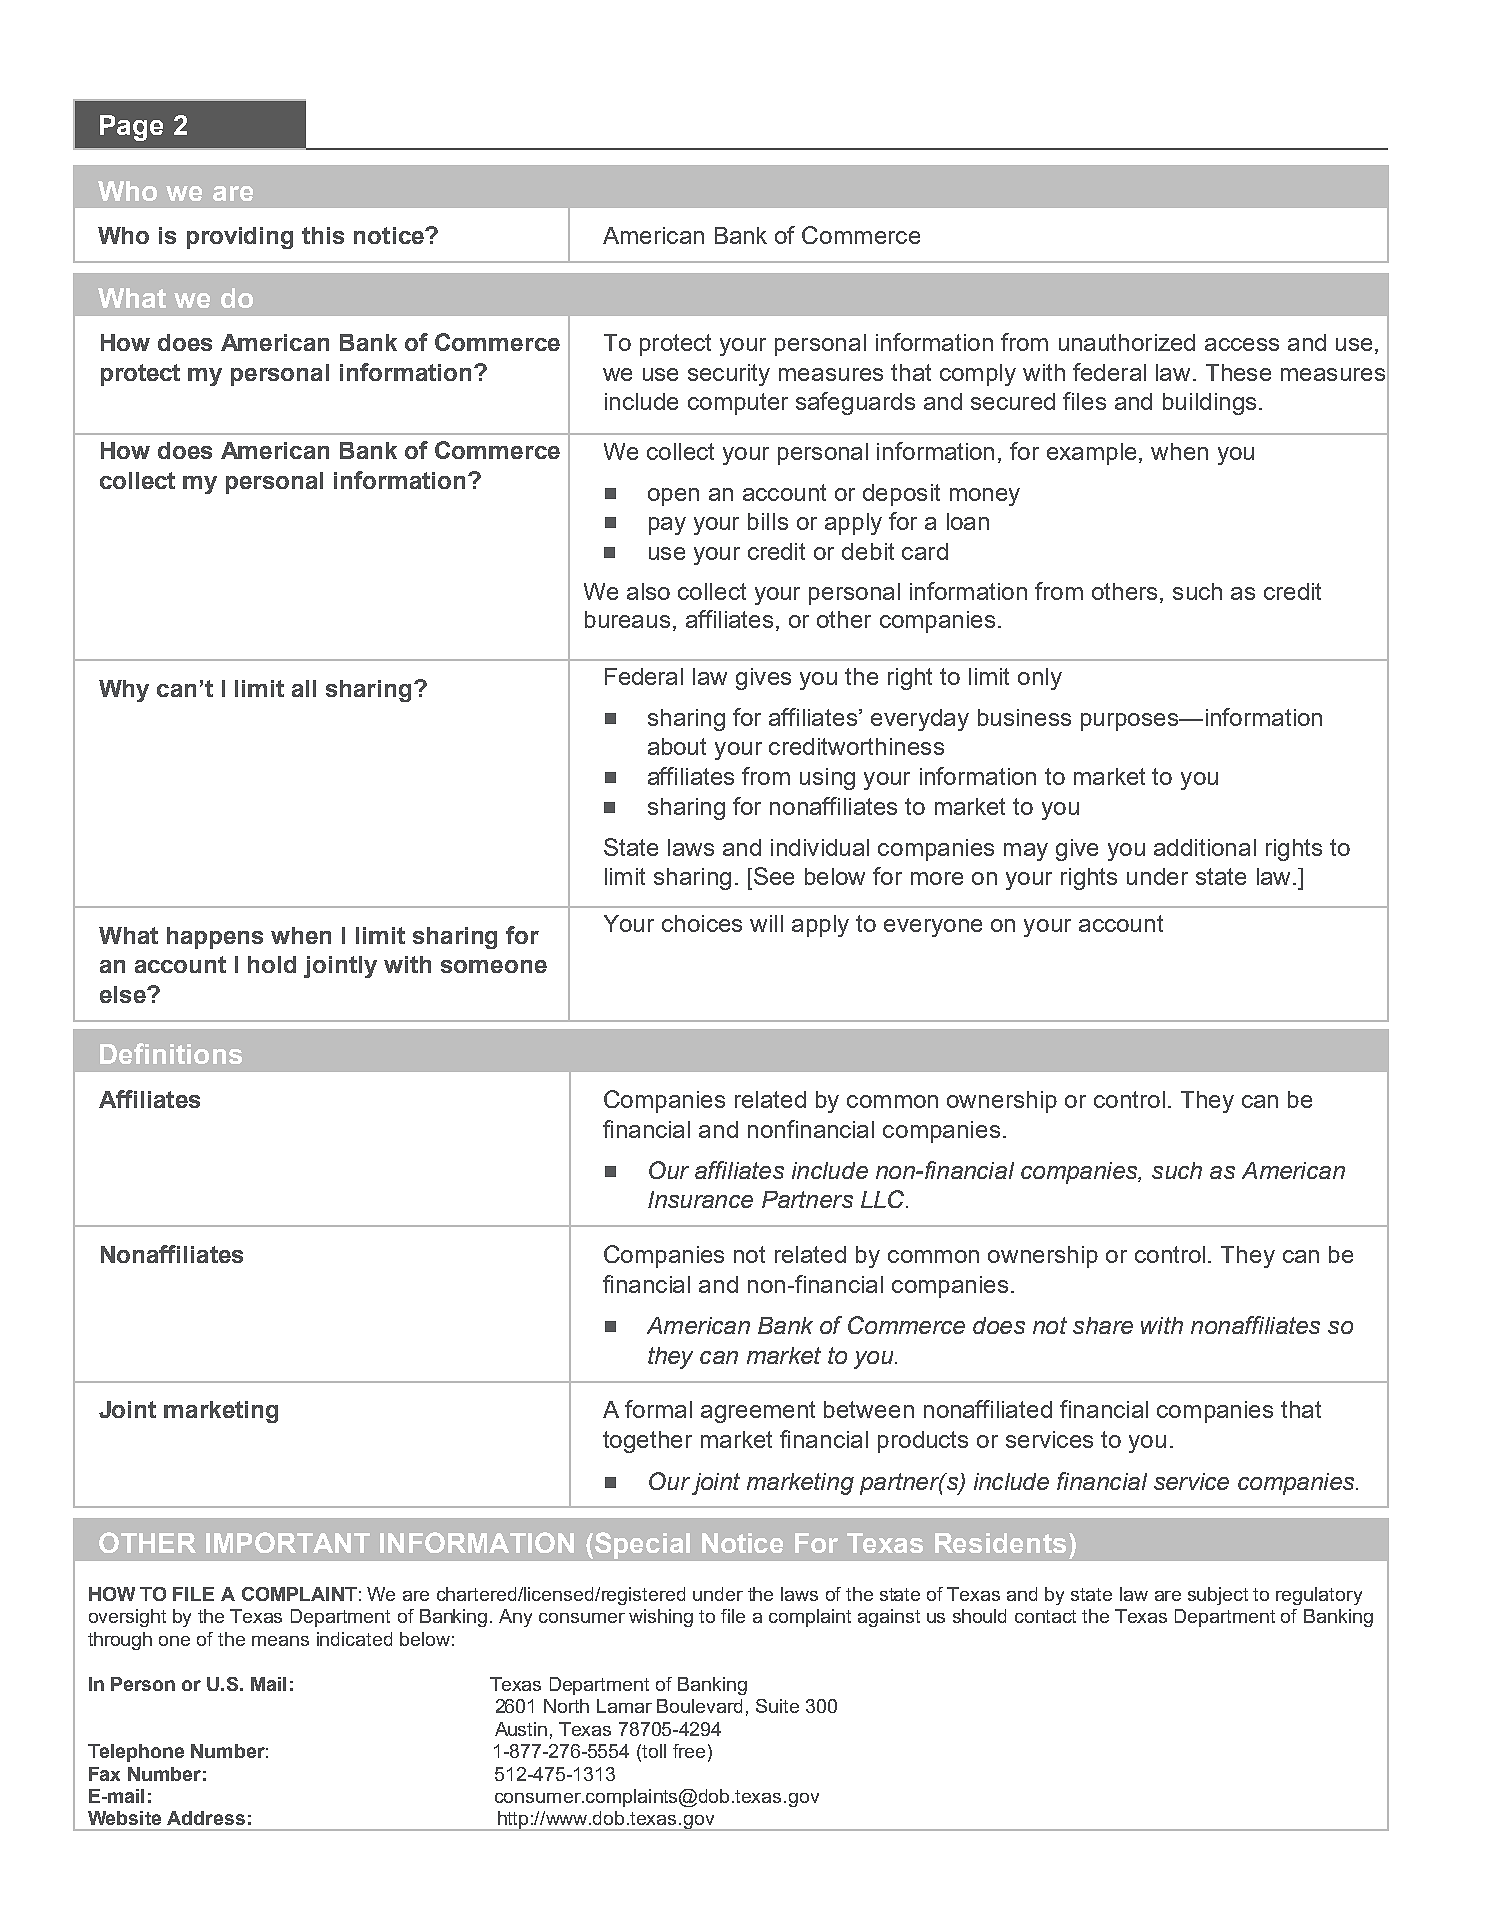 The width and height of the document is (1492, 1931). Describe the element at coordinates (206, 1818) in the document. I see `Address` at that location.
